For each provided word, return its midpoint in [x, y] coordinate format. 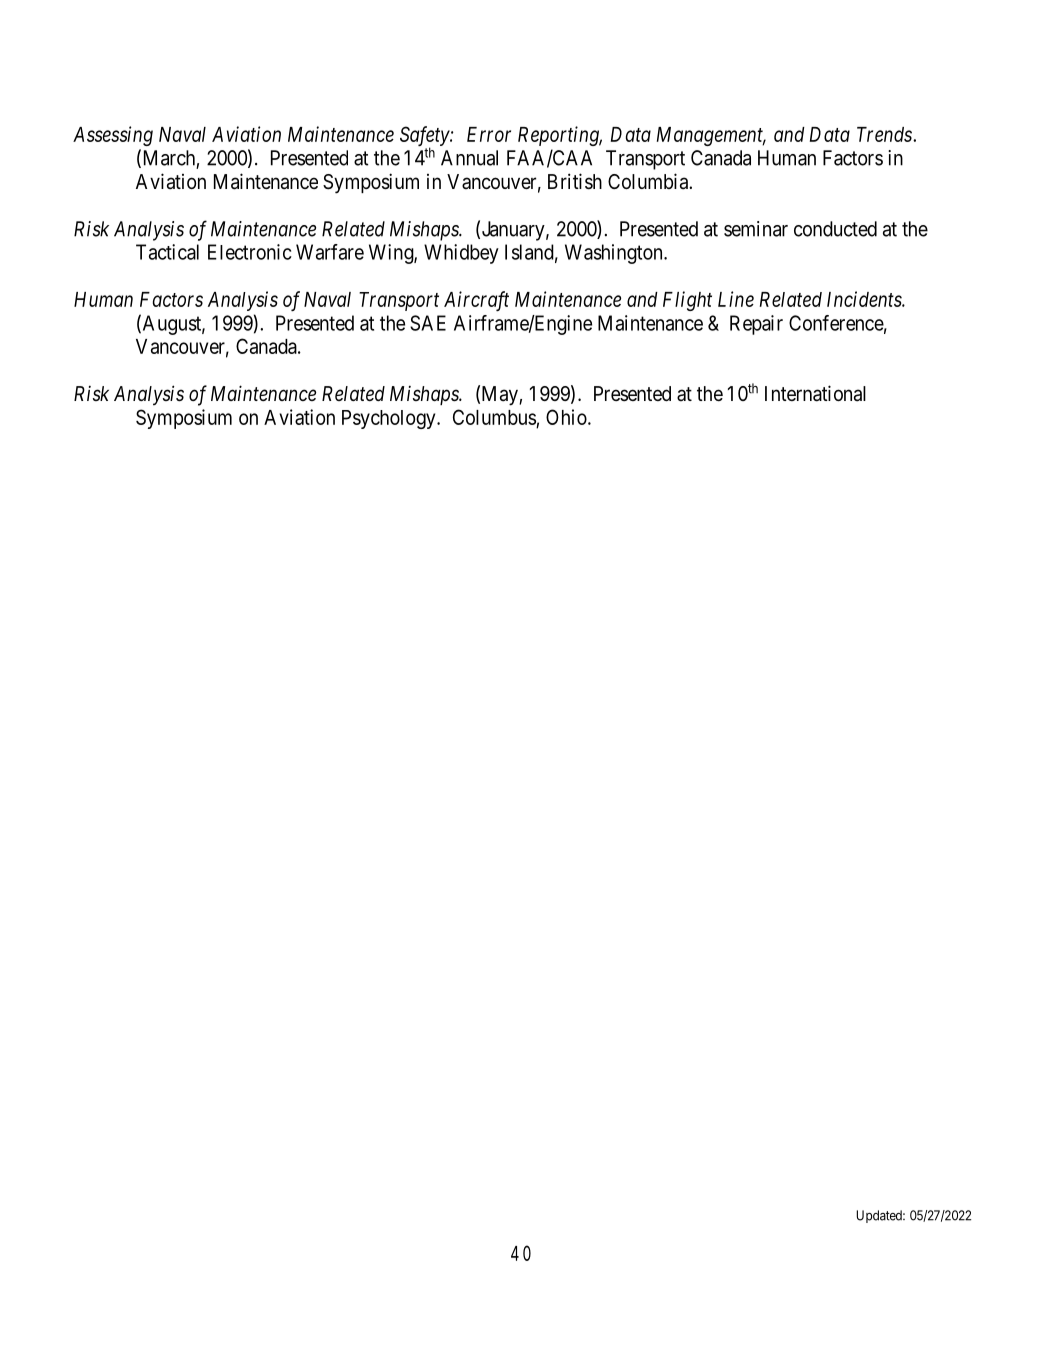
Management [711, 136]
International [815, 393]
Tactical [167, 252]
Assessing [113, 136]
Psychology [390, 419]
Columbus [494, 417]
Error [489, 134]
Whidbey [461, 254]
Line [736, 299]
